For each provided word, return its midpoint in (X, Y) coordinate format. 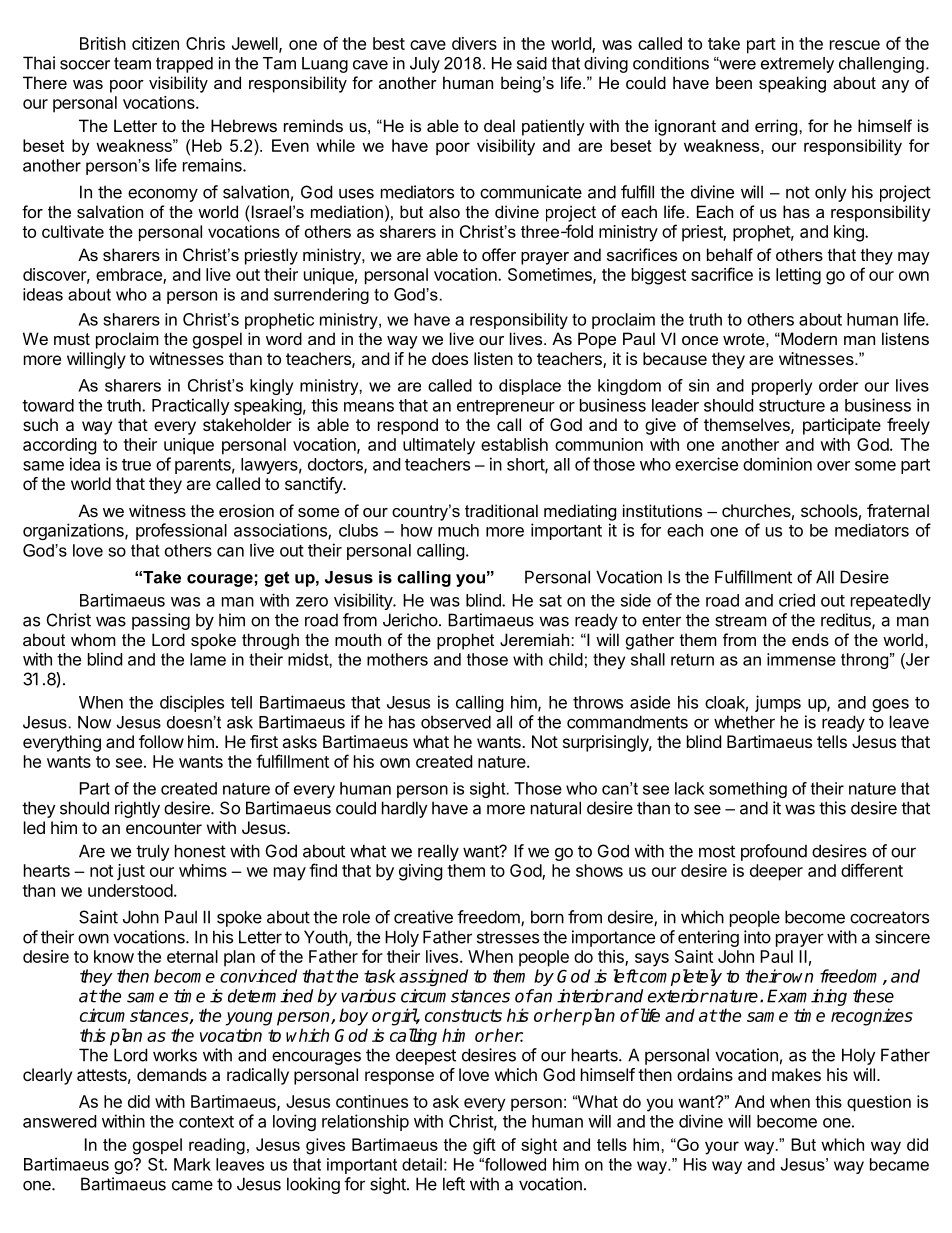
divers (474, 43)
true (136, 465)
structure (792, 406)
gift (484, 1146)
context (206, 1122)
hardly (405, 809)
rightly (137, 809)
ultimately (439, 446)
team (132, 63)
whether (744, 722)
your (722, 1148)
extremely (797, 65)
